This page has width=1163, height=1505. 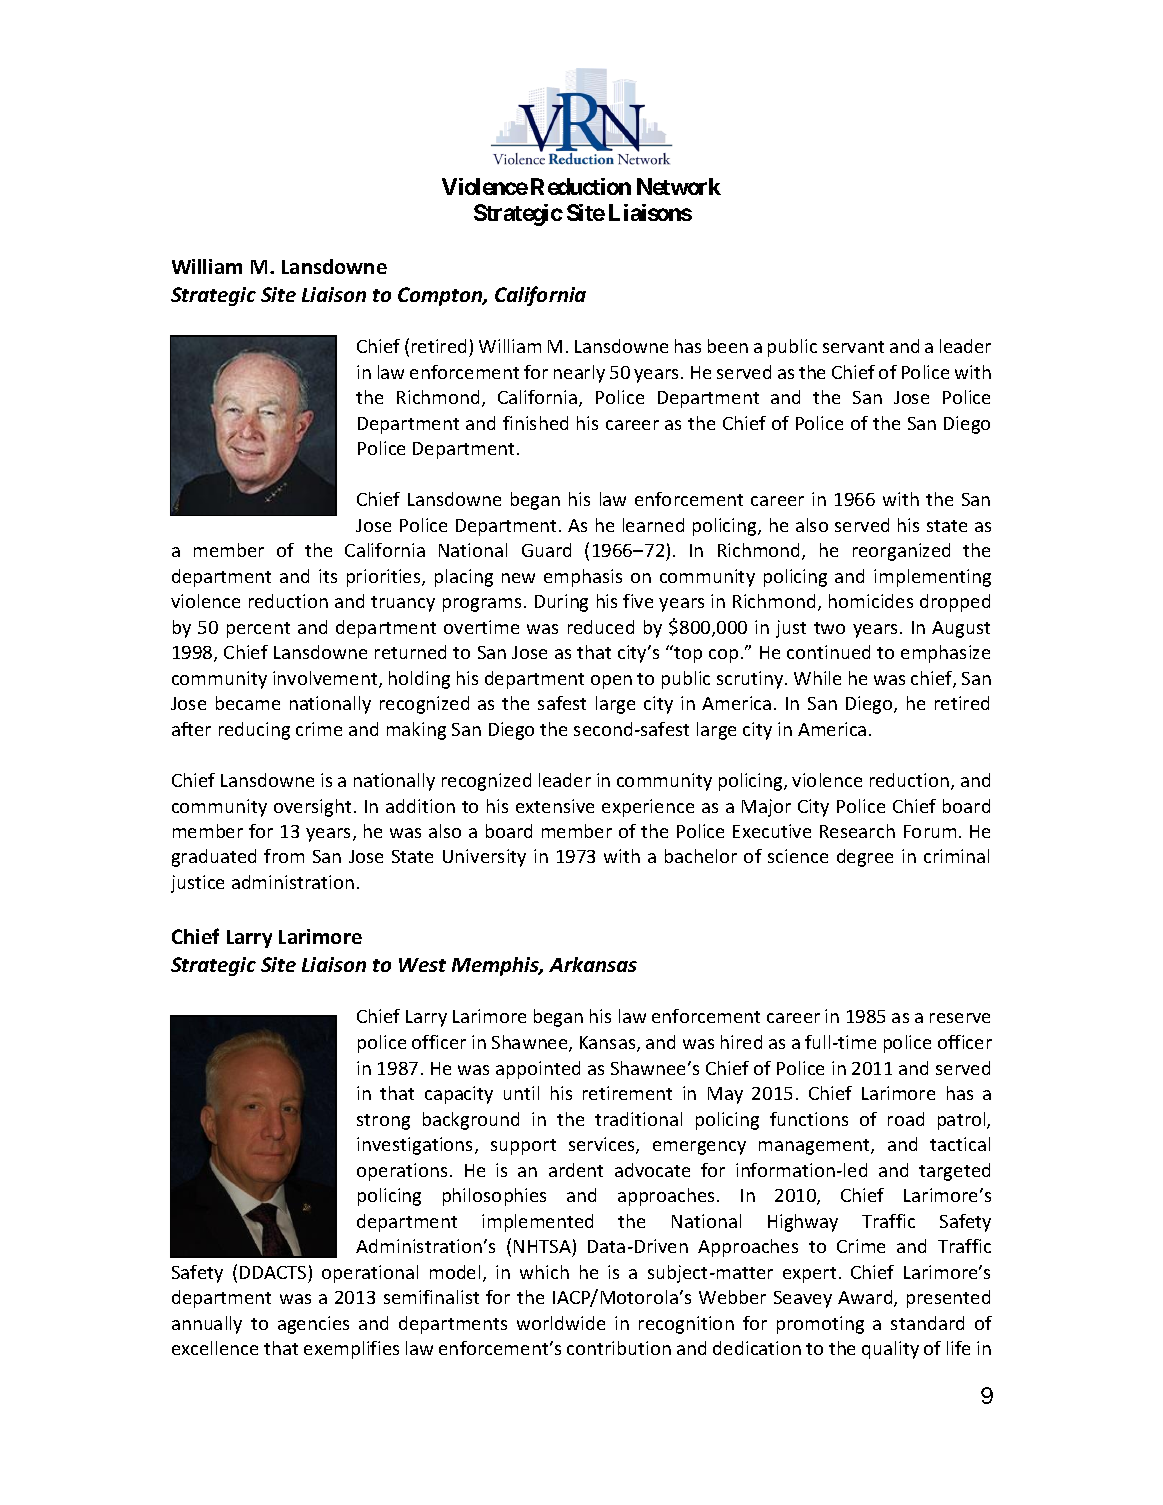 What do you see at coordinates (857, 831) in the page?
I see `Research` at bounding box center [857, 831].
